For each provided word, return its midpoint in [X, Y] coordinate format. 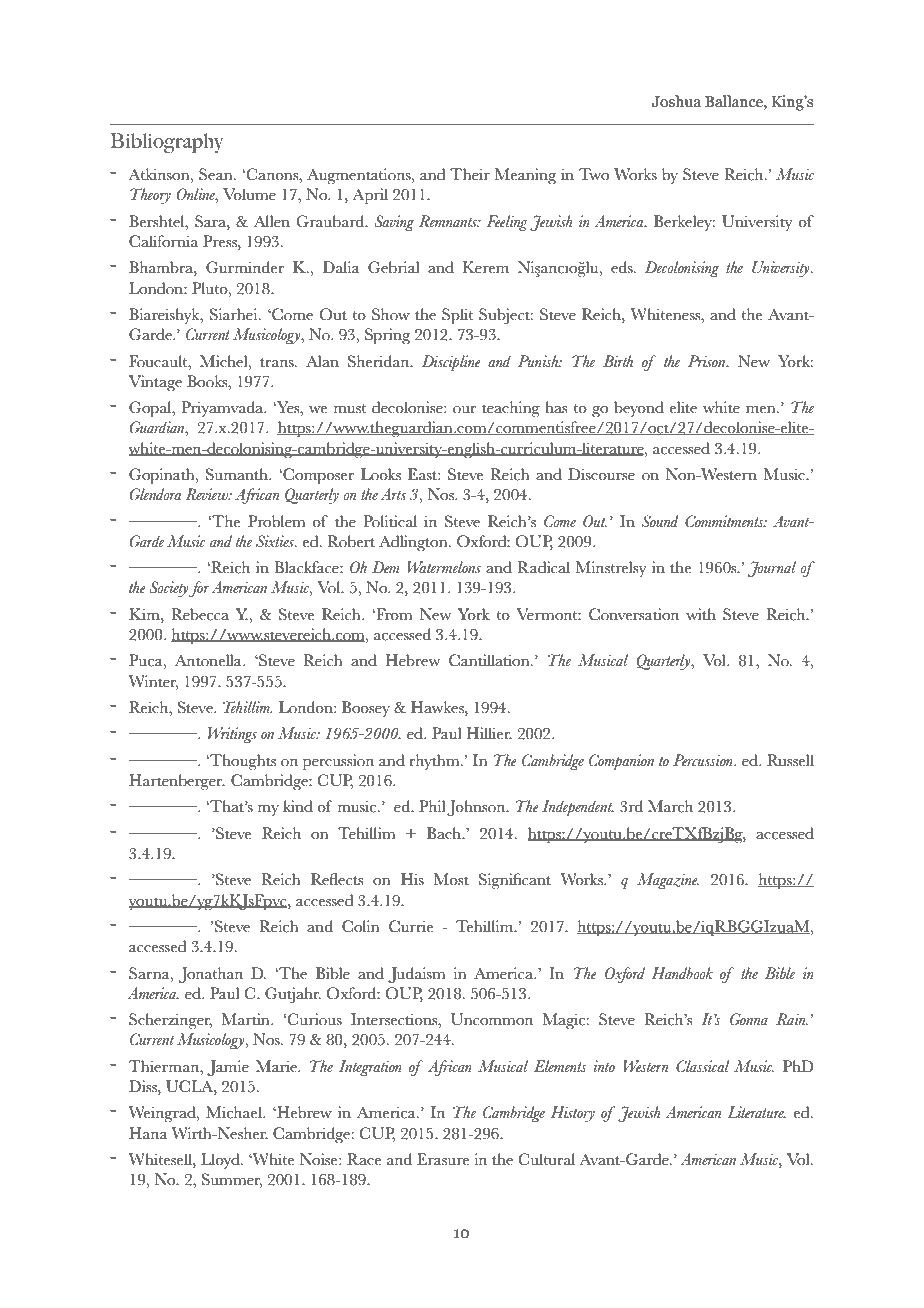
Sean [217, 174]
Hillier [489, 733]
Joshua [676, 101]
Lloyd [221, 1161]
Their [470, 174]
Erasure [443, 1159]
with [701, 614]
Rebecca [200, 614]
